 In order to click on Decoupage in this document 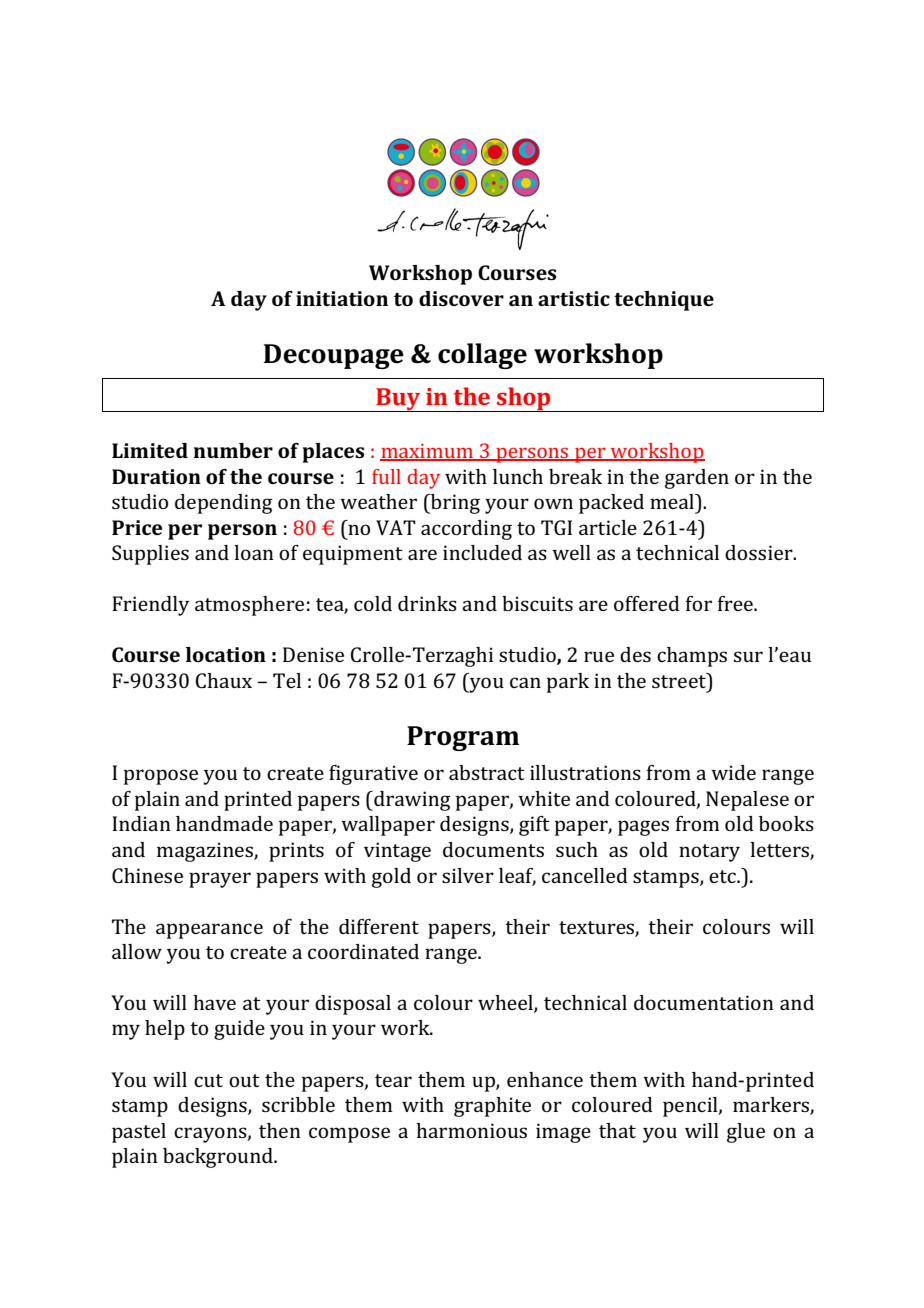, I will do `click(334, 356)`.
